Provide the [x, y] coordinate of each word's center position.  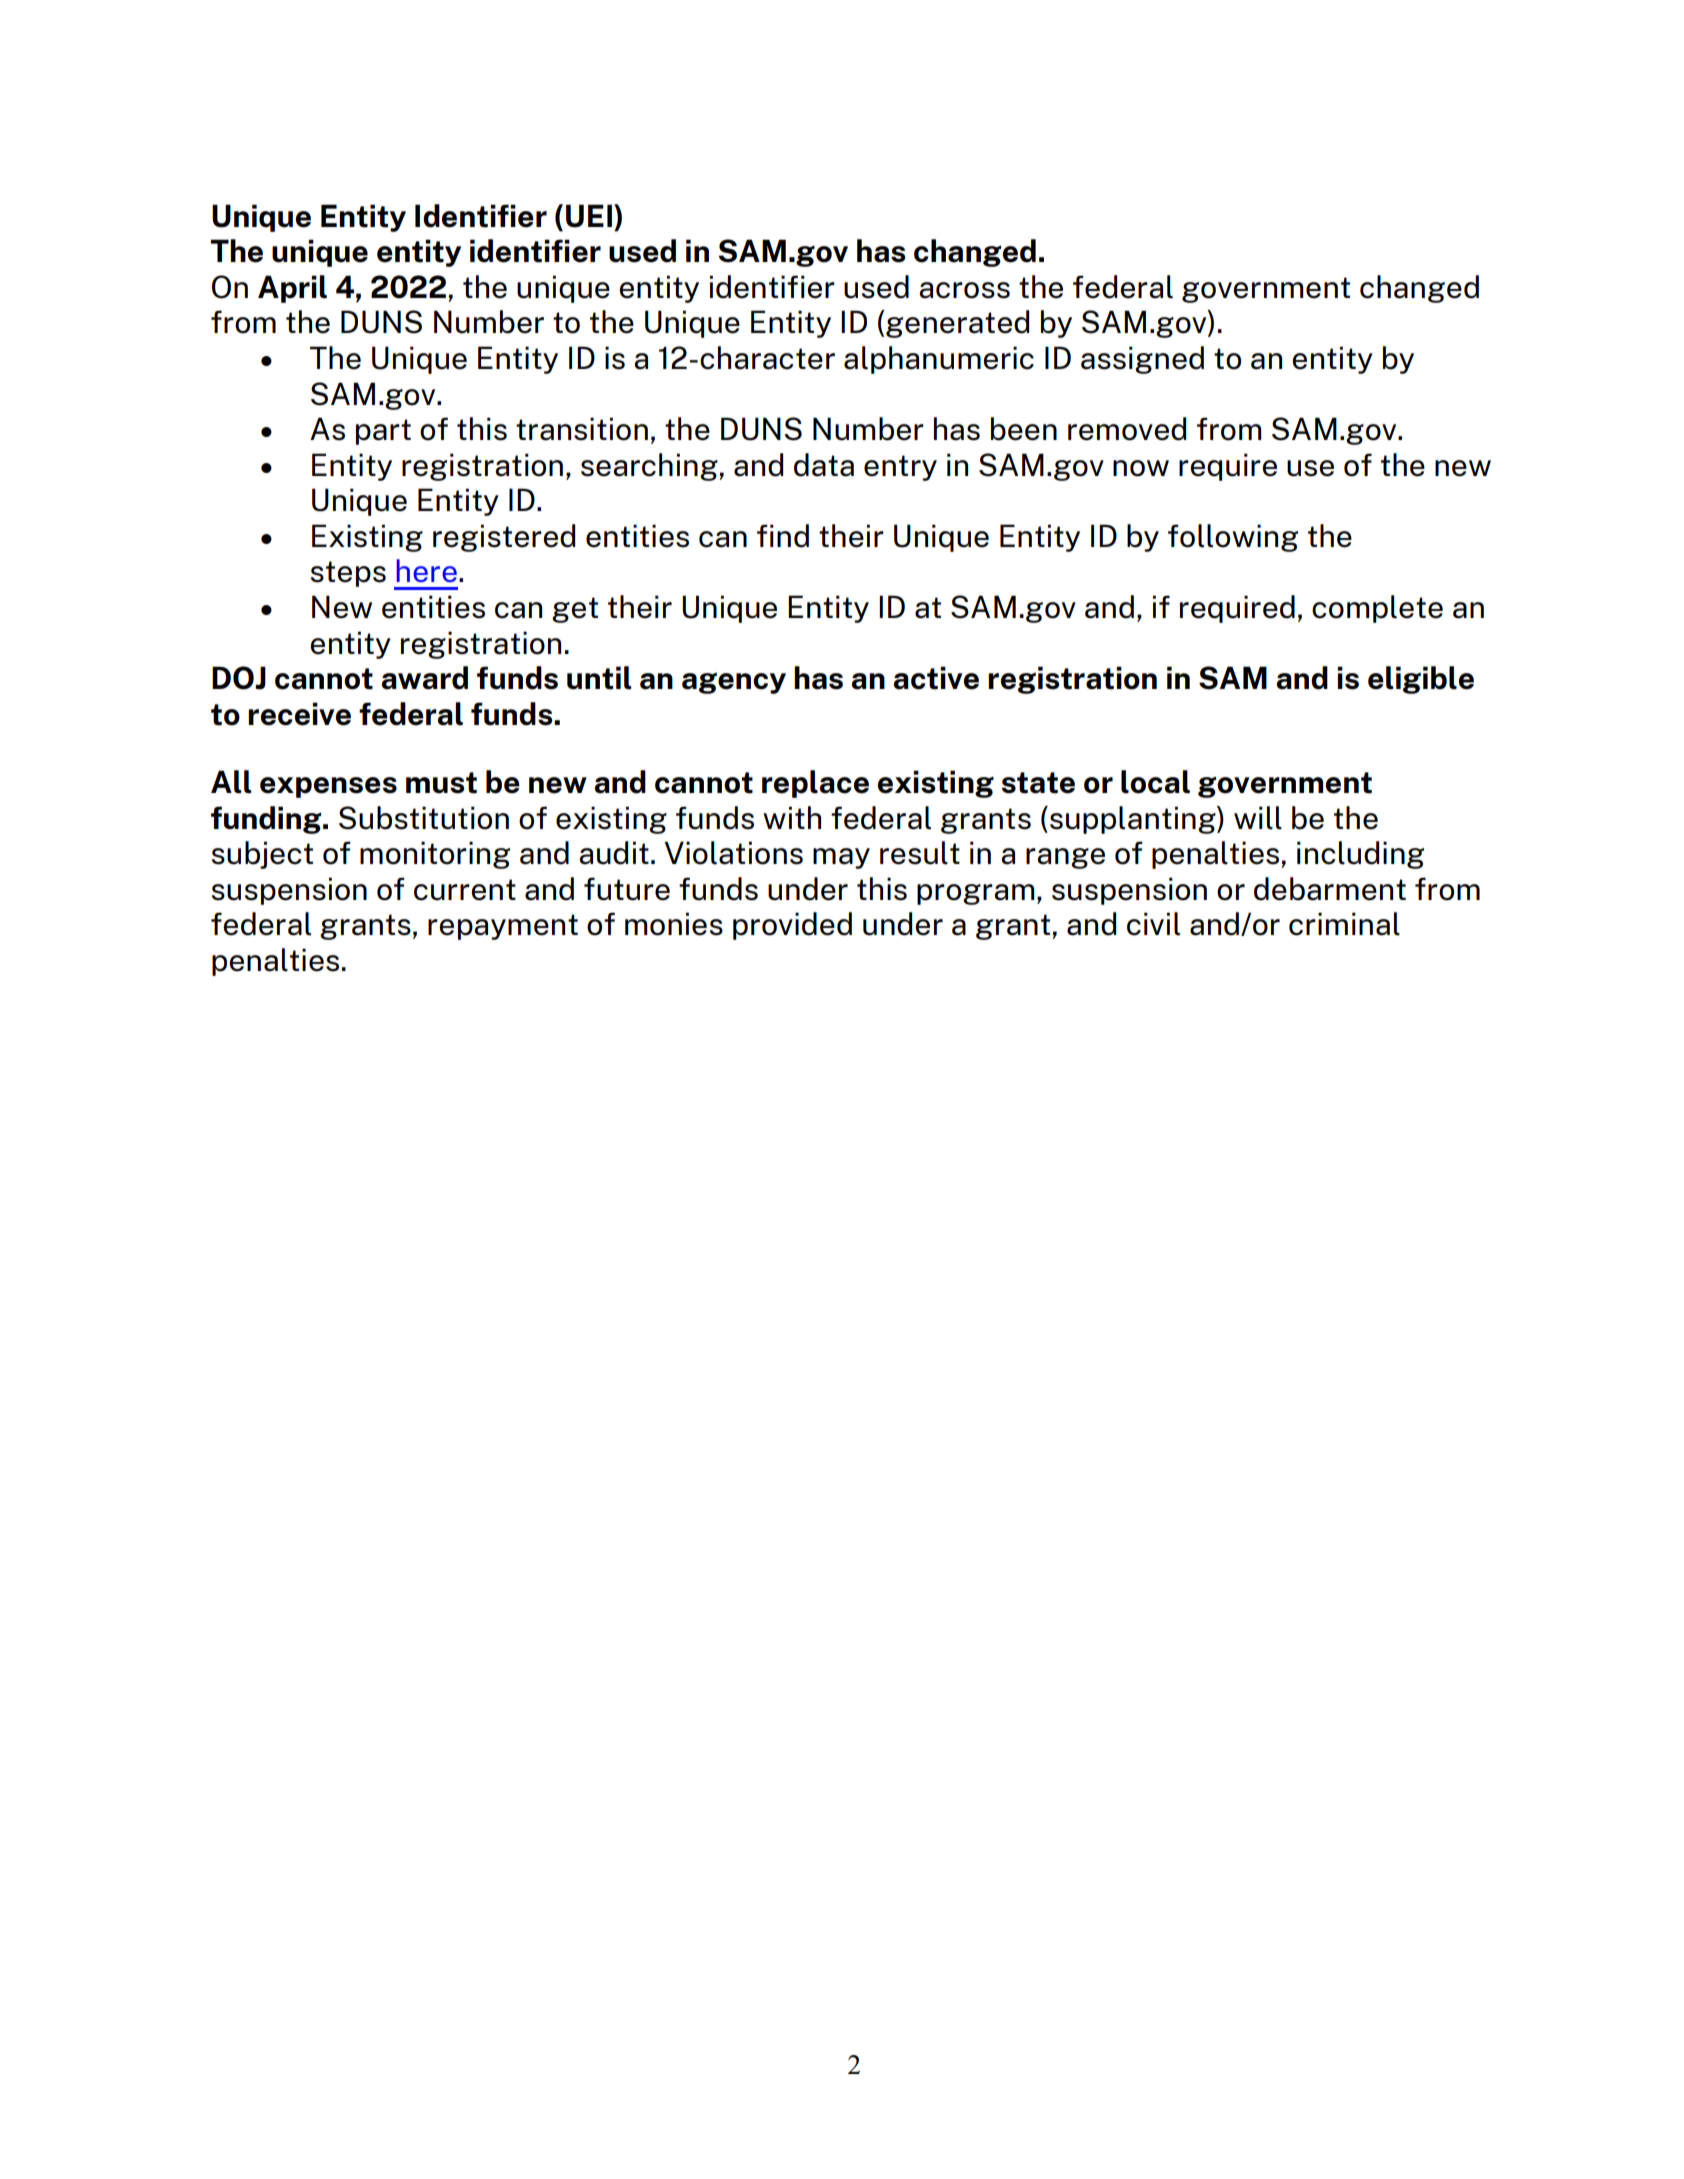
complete [1377, 609]
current [465, 890]
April [292, 289]
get [575, 610]
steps [348, 574]
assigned [1142, 360]
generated [957, 324]
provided [792, 926]
